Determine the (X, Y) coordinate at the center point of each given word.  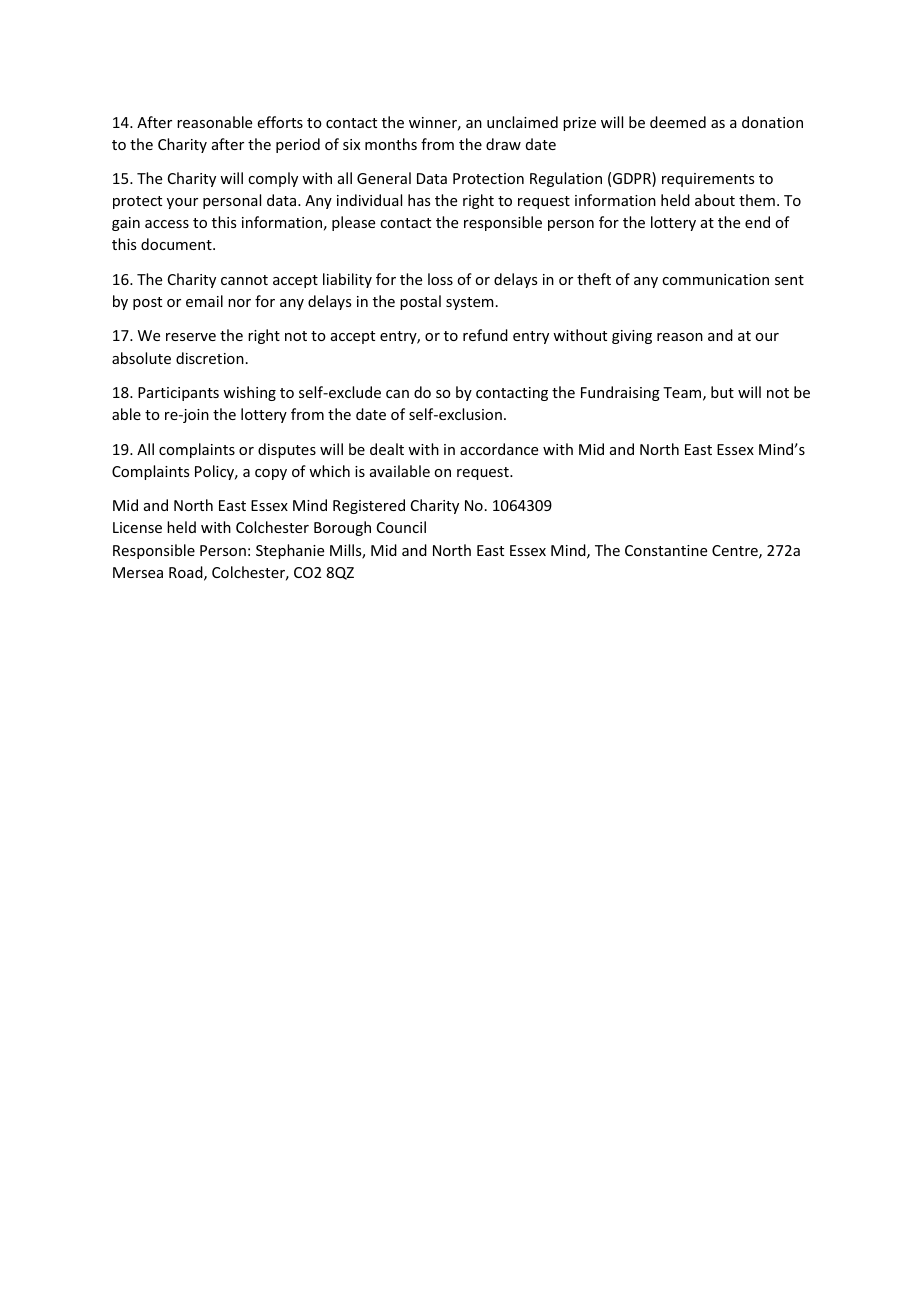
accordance (499, 449)
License (137, 527)
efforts (280, 122)
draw (503, 144)
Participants (178, 394)
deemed (678, 122)
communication (715, 279)
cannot (244, 280)
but (722, 392)
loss (440, 279)
